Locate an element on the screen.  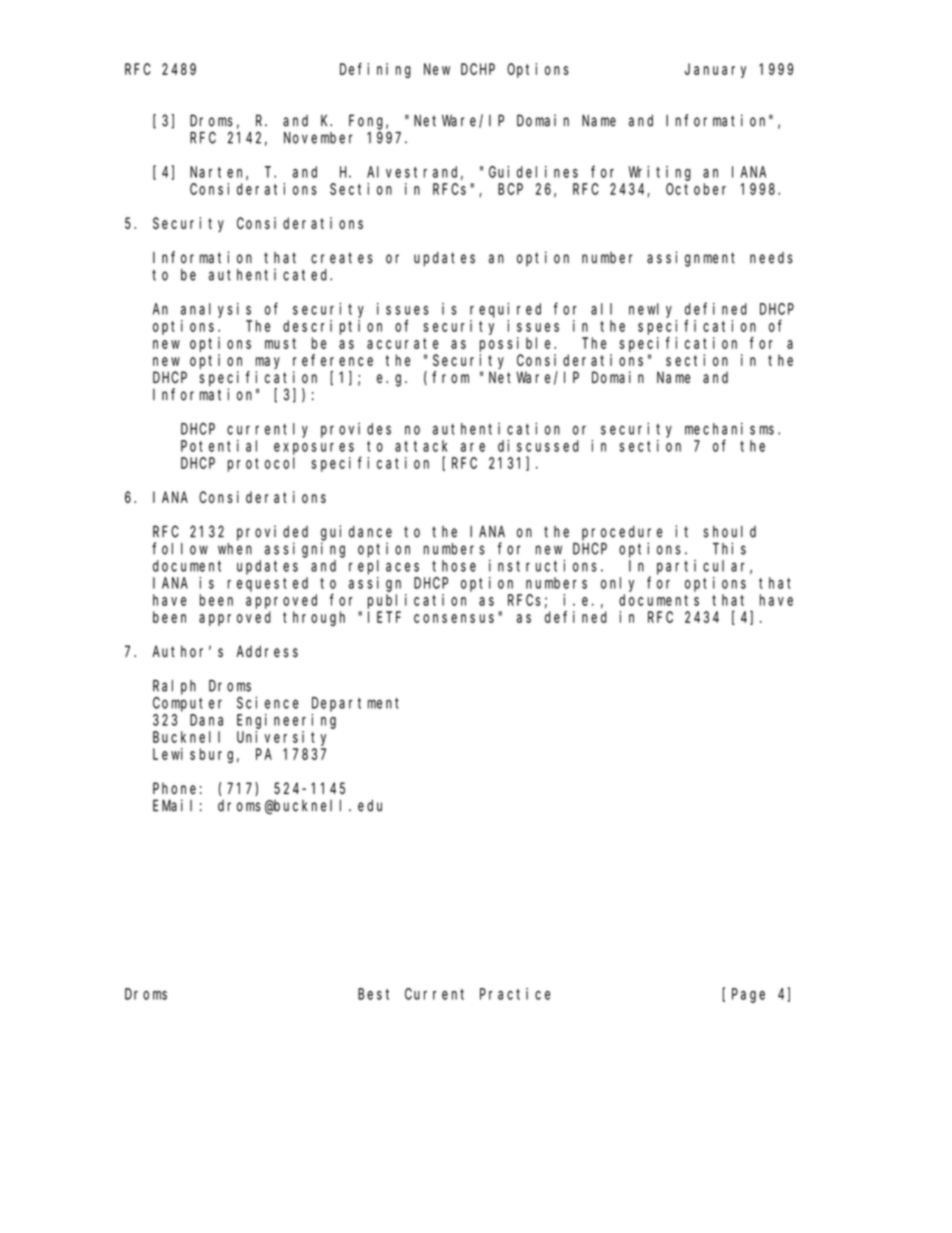
Defining is located at coordinates (375, 70).
